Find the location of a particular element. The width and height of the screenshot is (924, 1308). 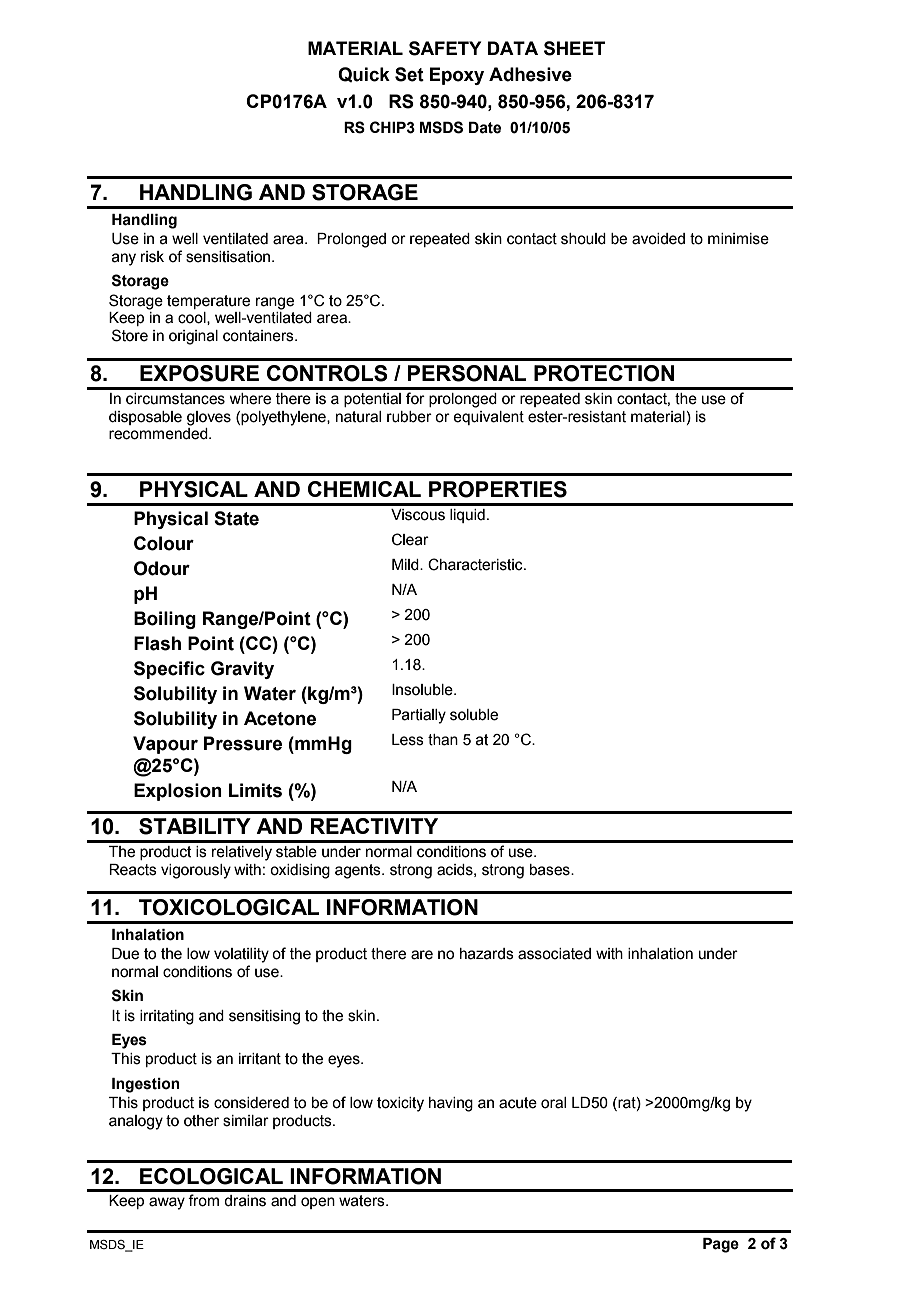

Page is located at coordinates (721, 1245).
